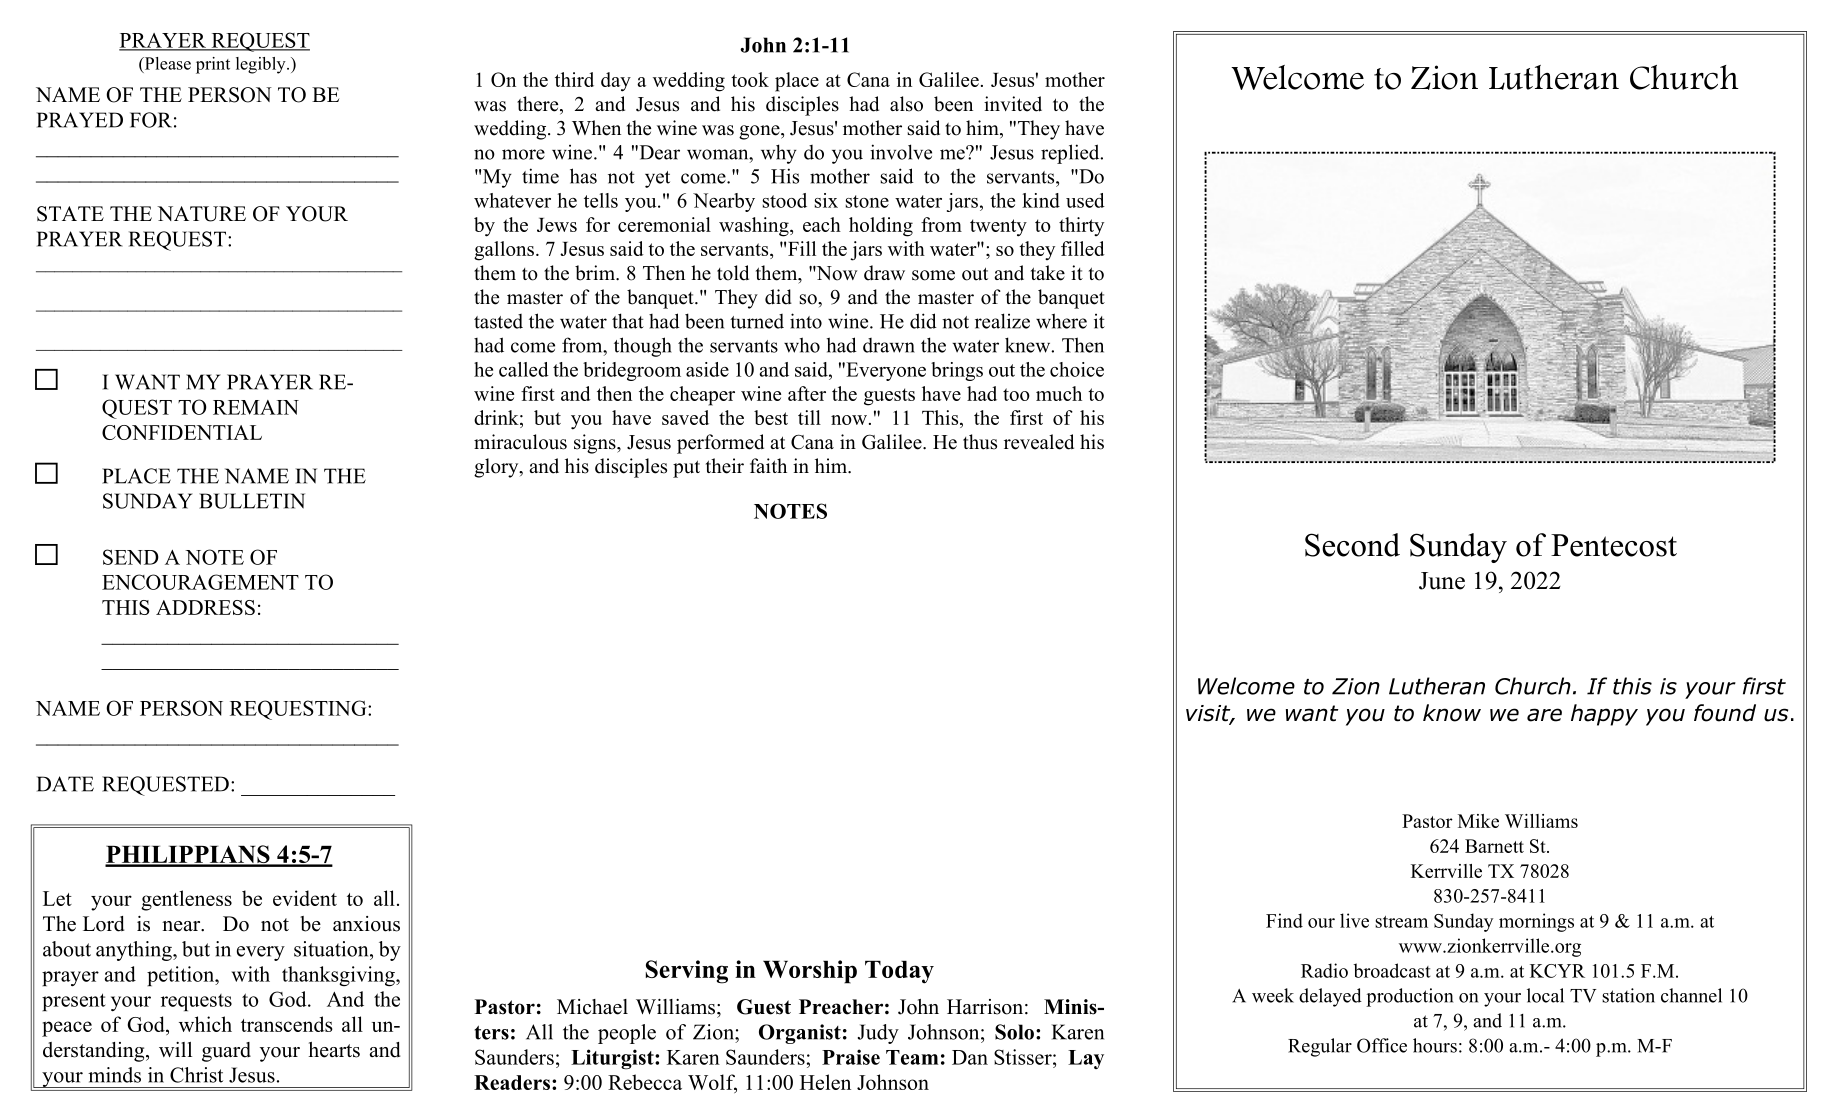 The image size is (1841, 1118). Describe the element at coordinates (65, 784) in the screenshot. I see `DATE` at that location.
